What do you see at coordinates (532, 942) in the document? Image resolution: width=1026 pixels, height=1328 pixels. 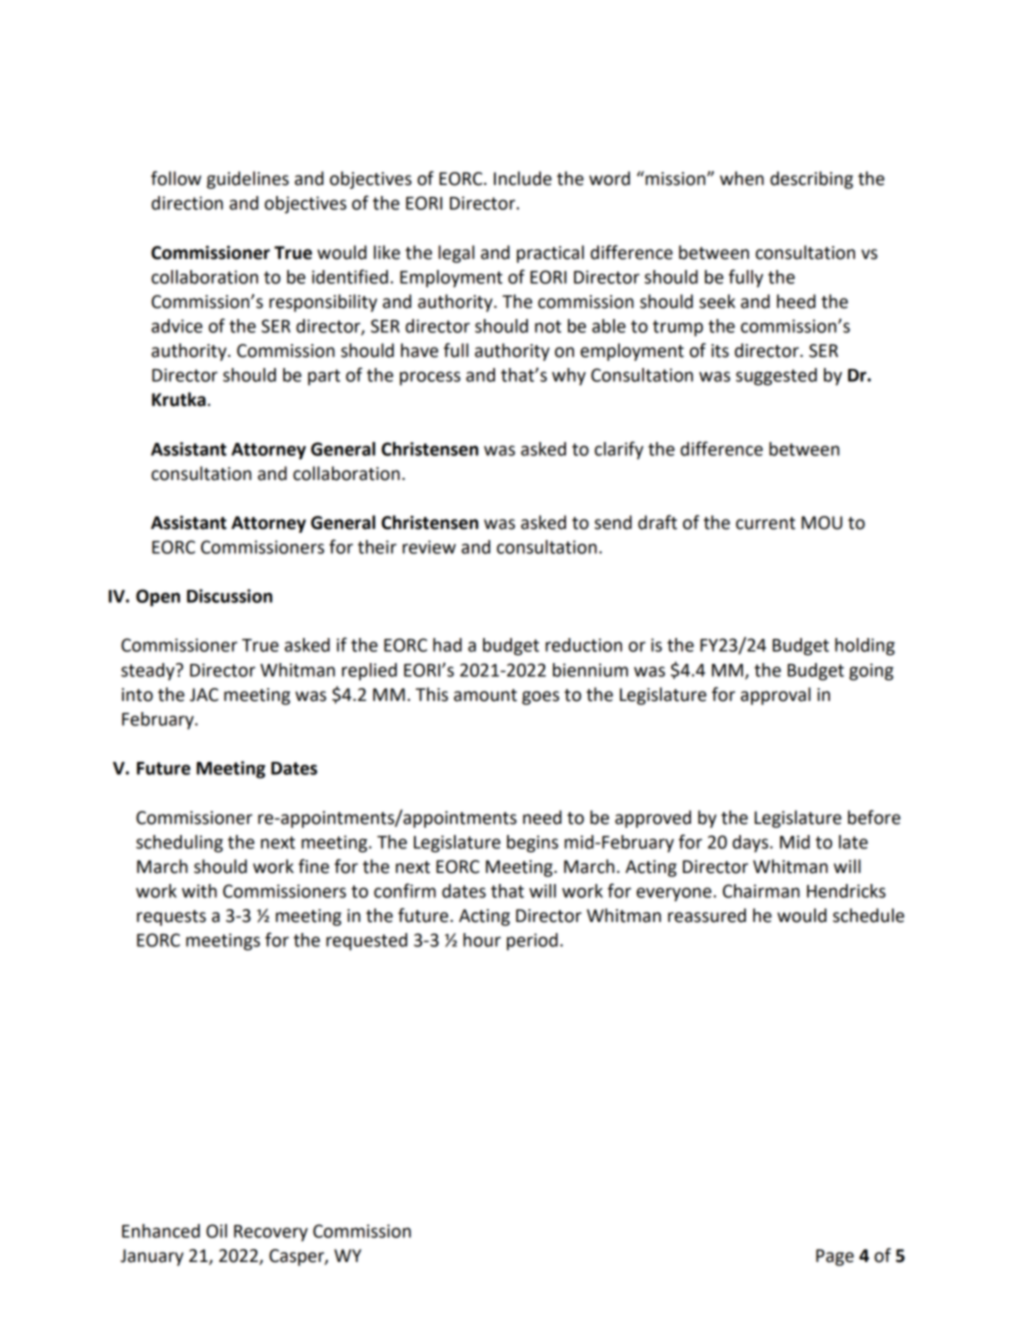 I see `period` at bounding box center [532, 942].
